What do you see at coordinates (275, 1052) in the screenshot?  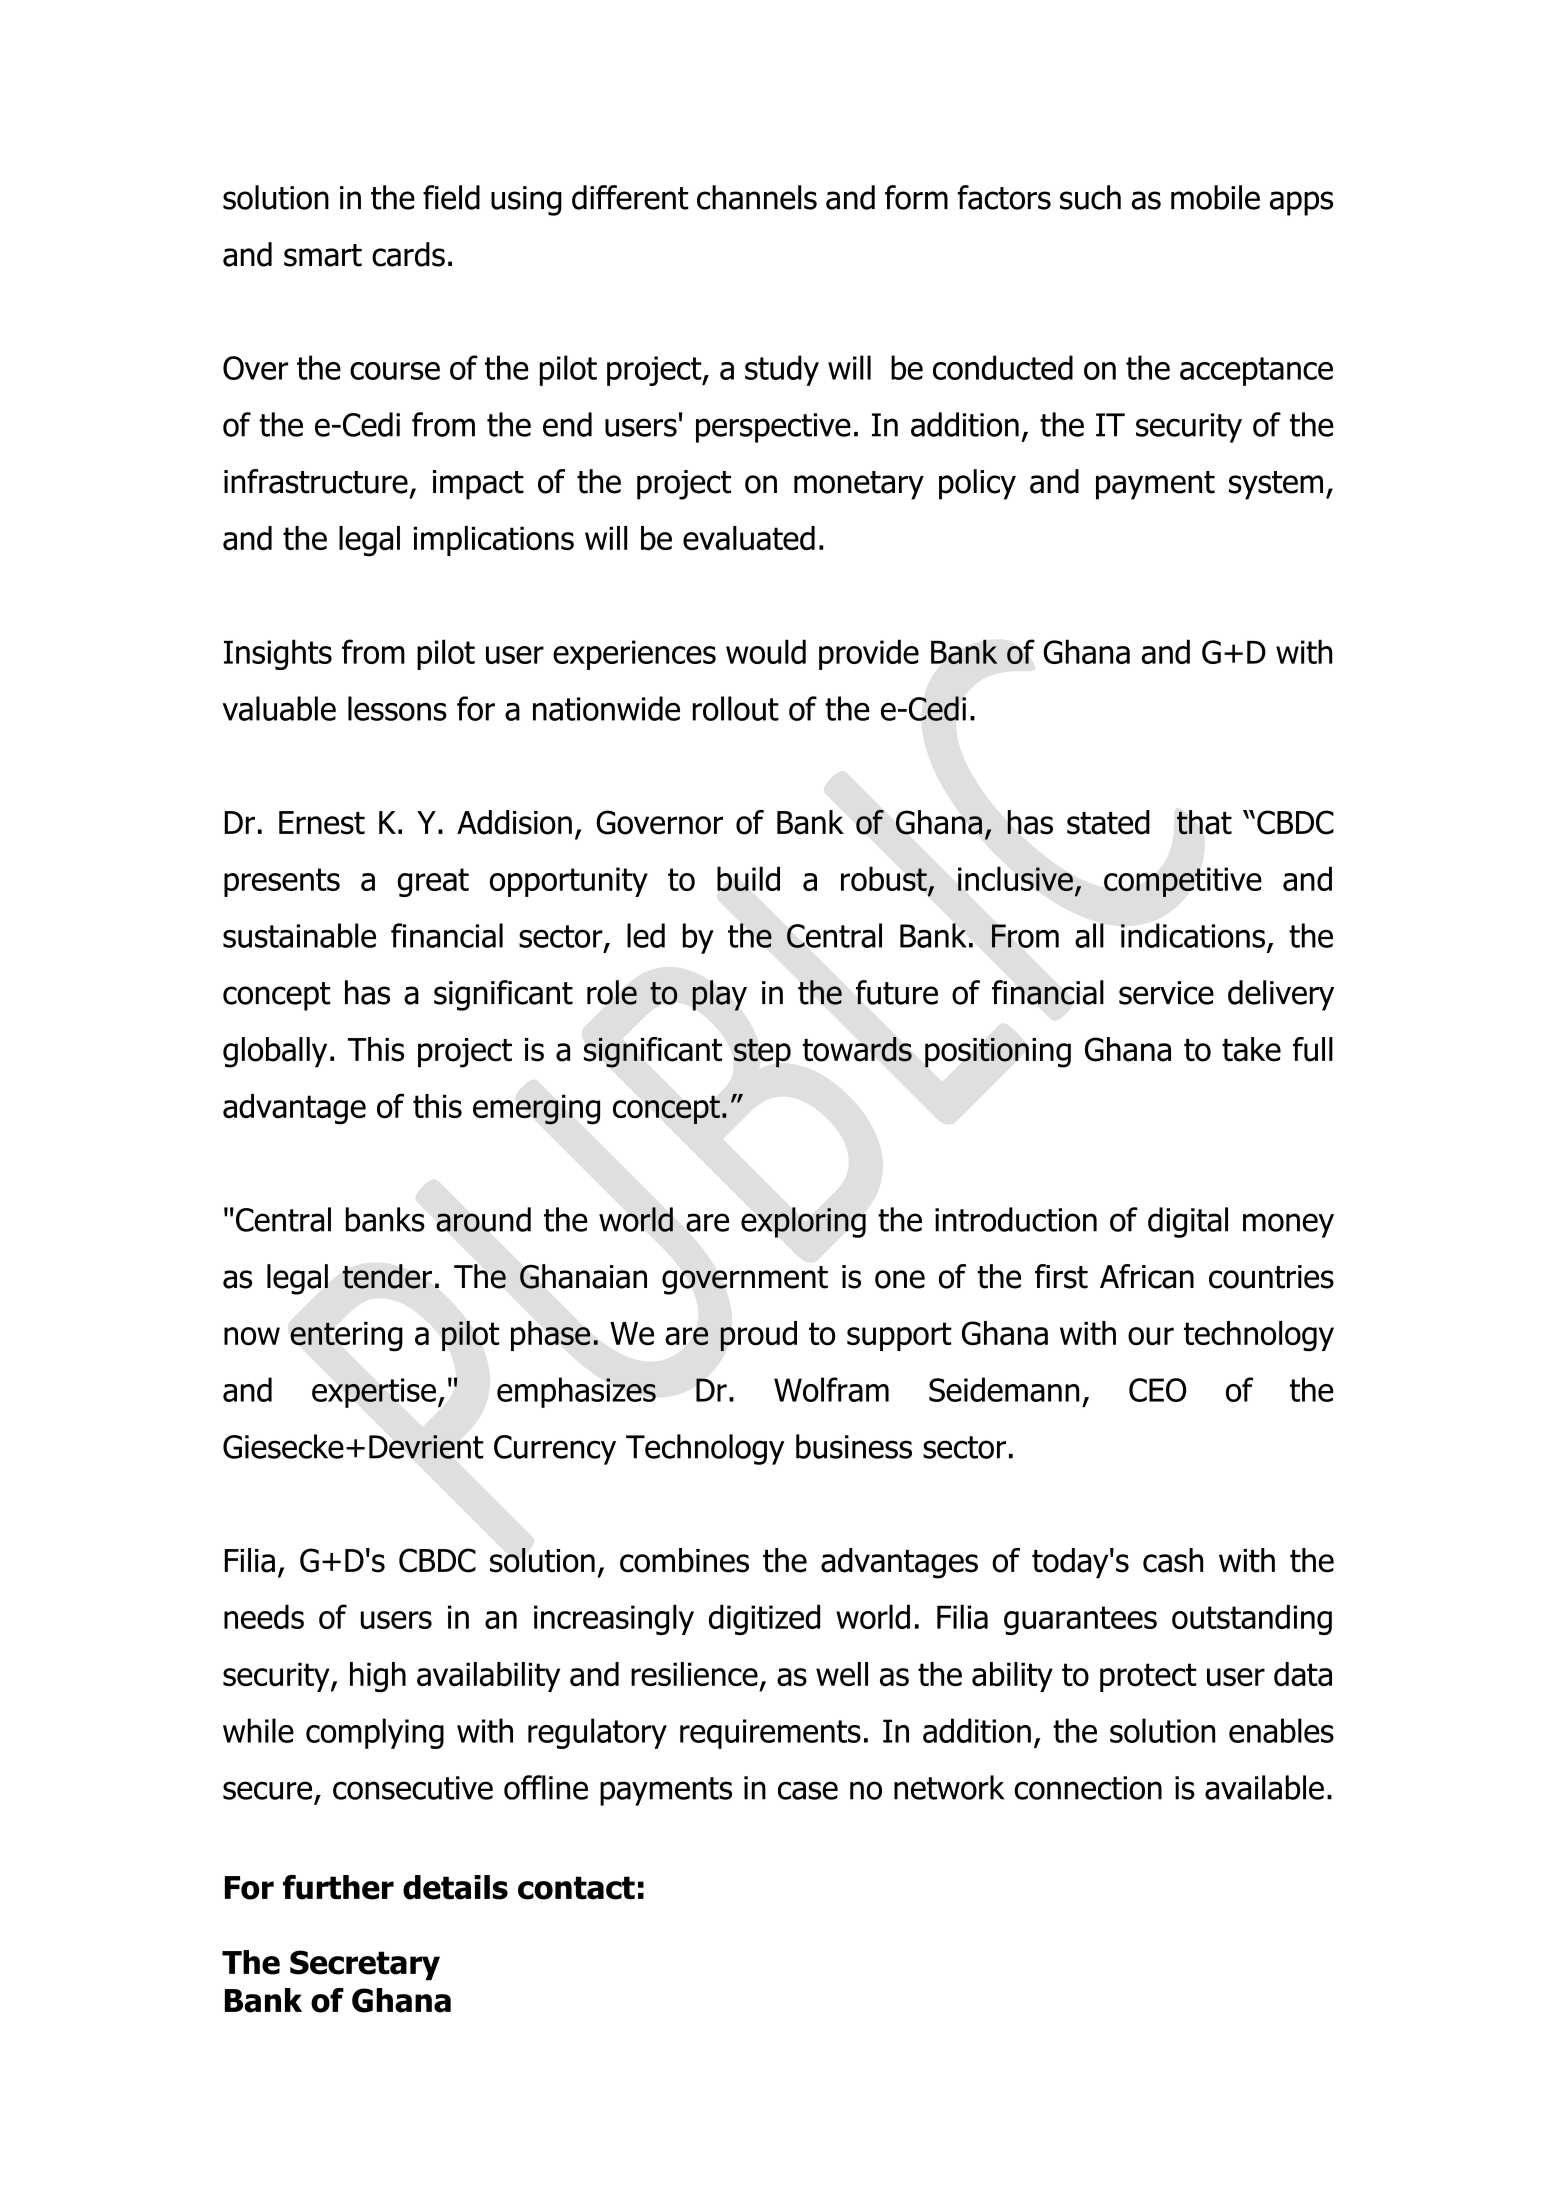 I see `globally` at bounding box center [275, 1052].
